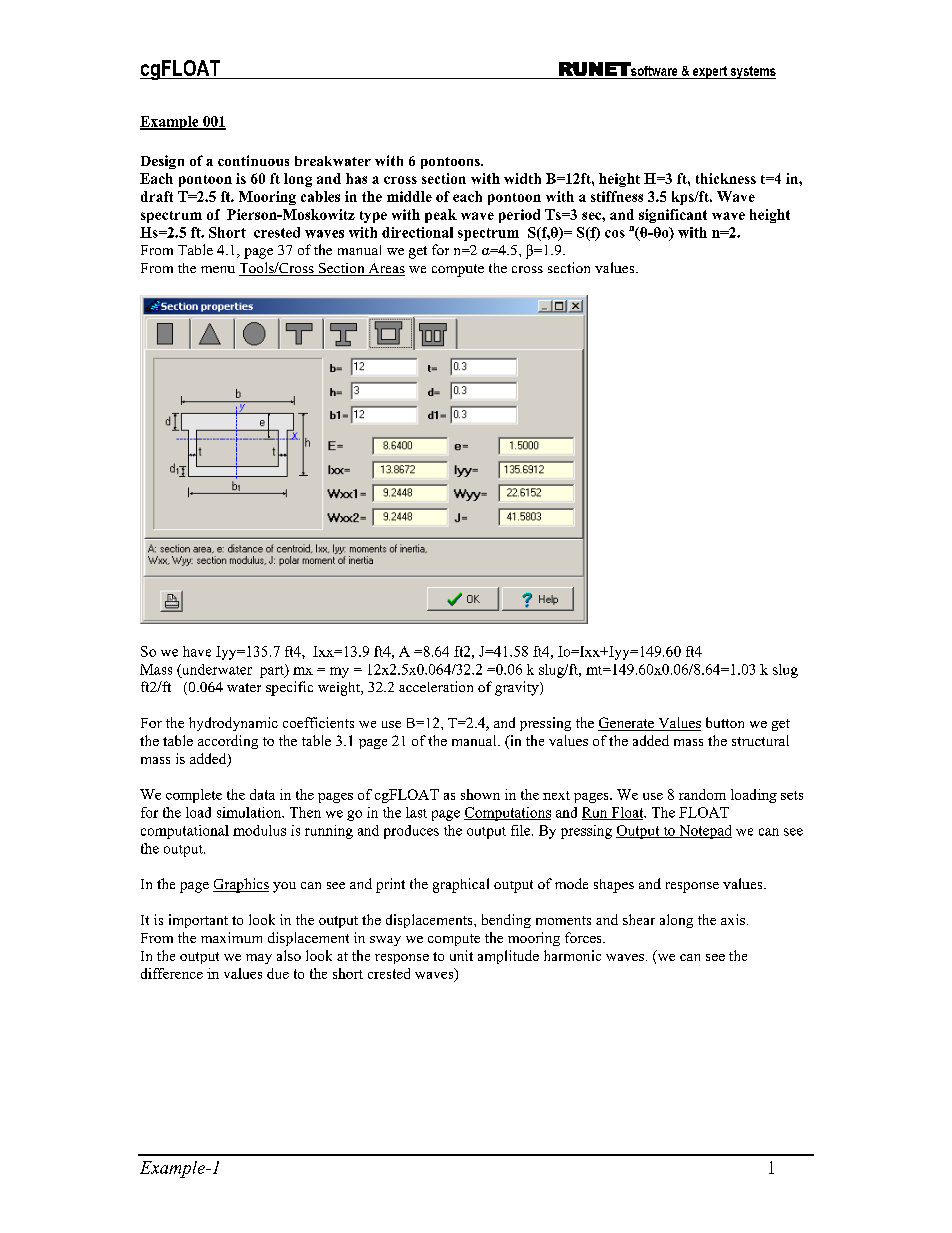  Describe the element at coordinates (522, 178) in the document. I see `width` at that location.
